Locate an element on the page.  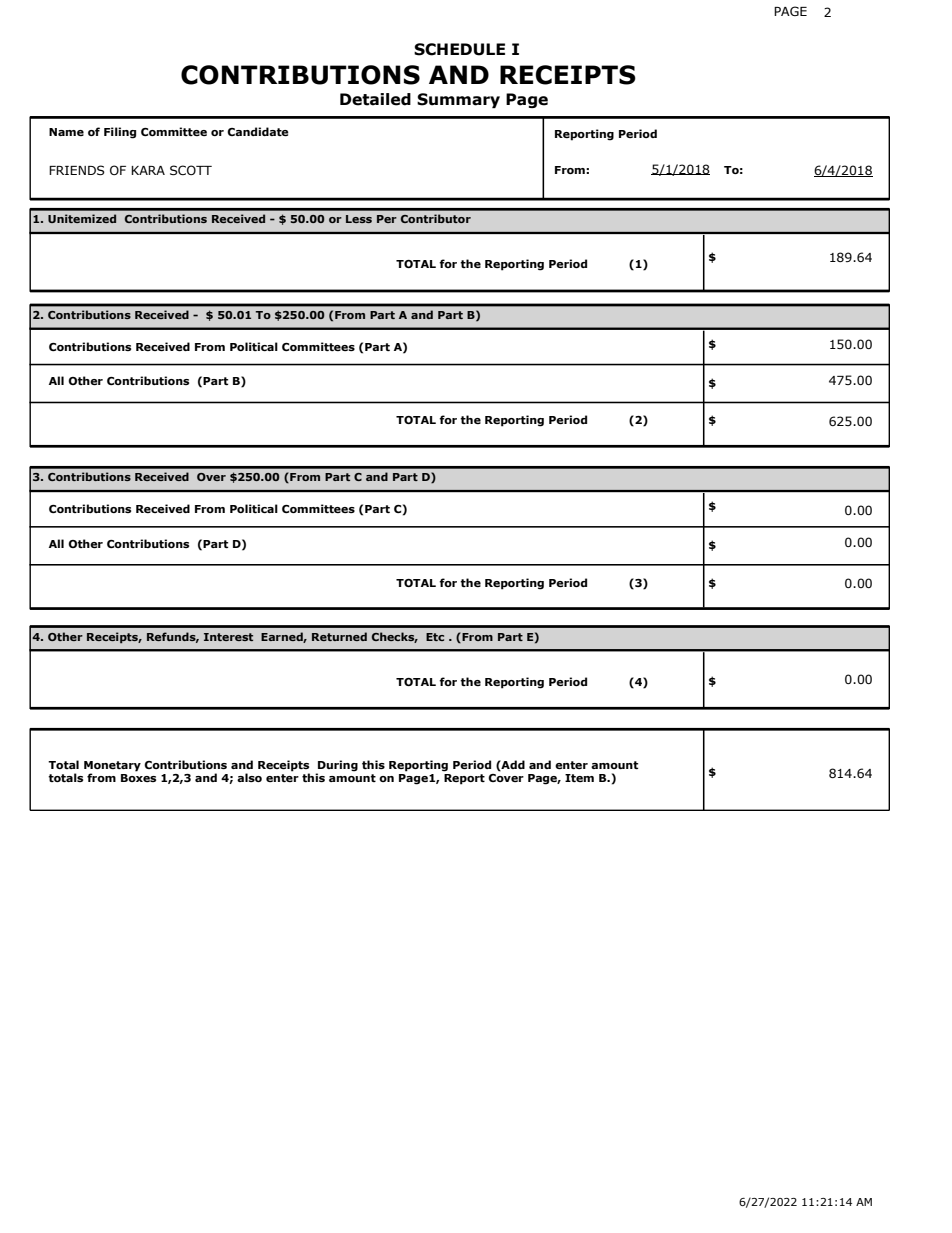
Detailed is located at coordinates (375, 99).
